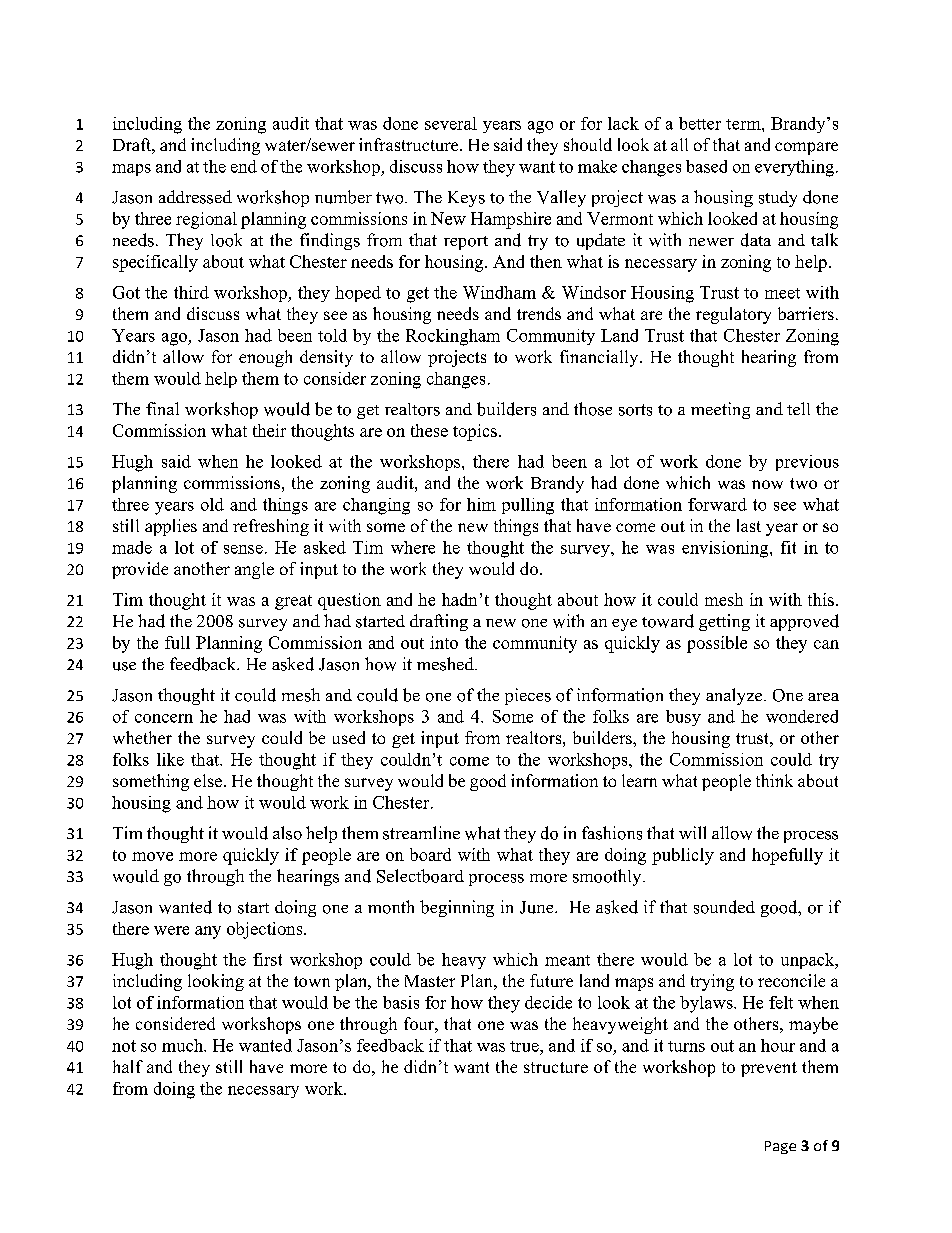 This image has width=952, height=1233. I want to click on great, so click(293, 602).
